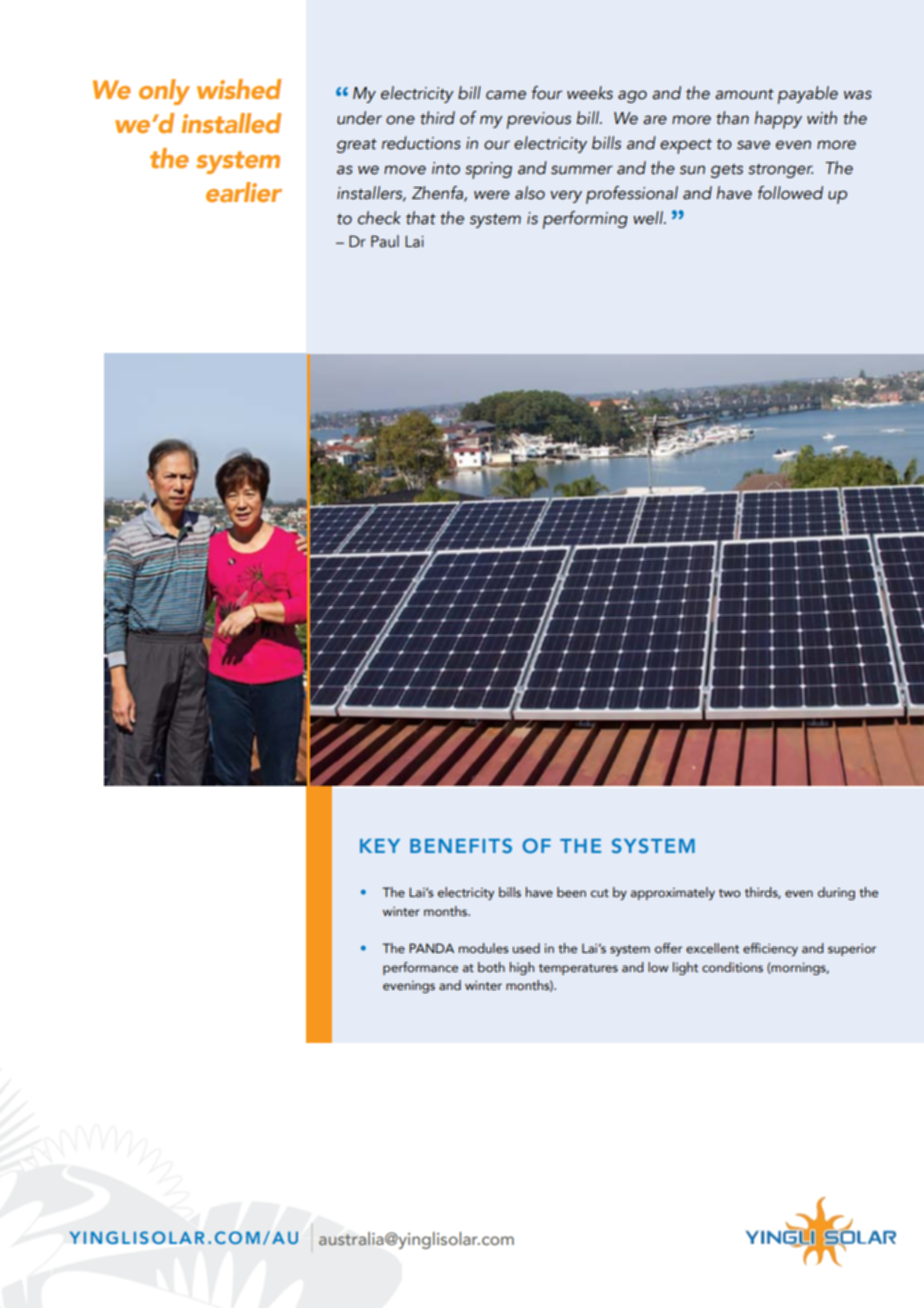  What do you see at coordinates (649, 218) in the page?
I see `well` at bounding box center [649, 218].
